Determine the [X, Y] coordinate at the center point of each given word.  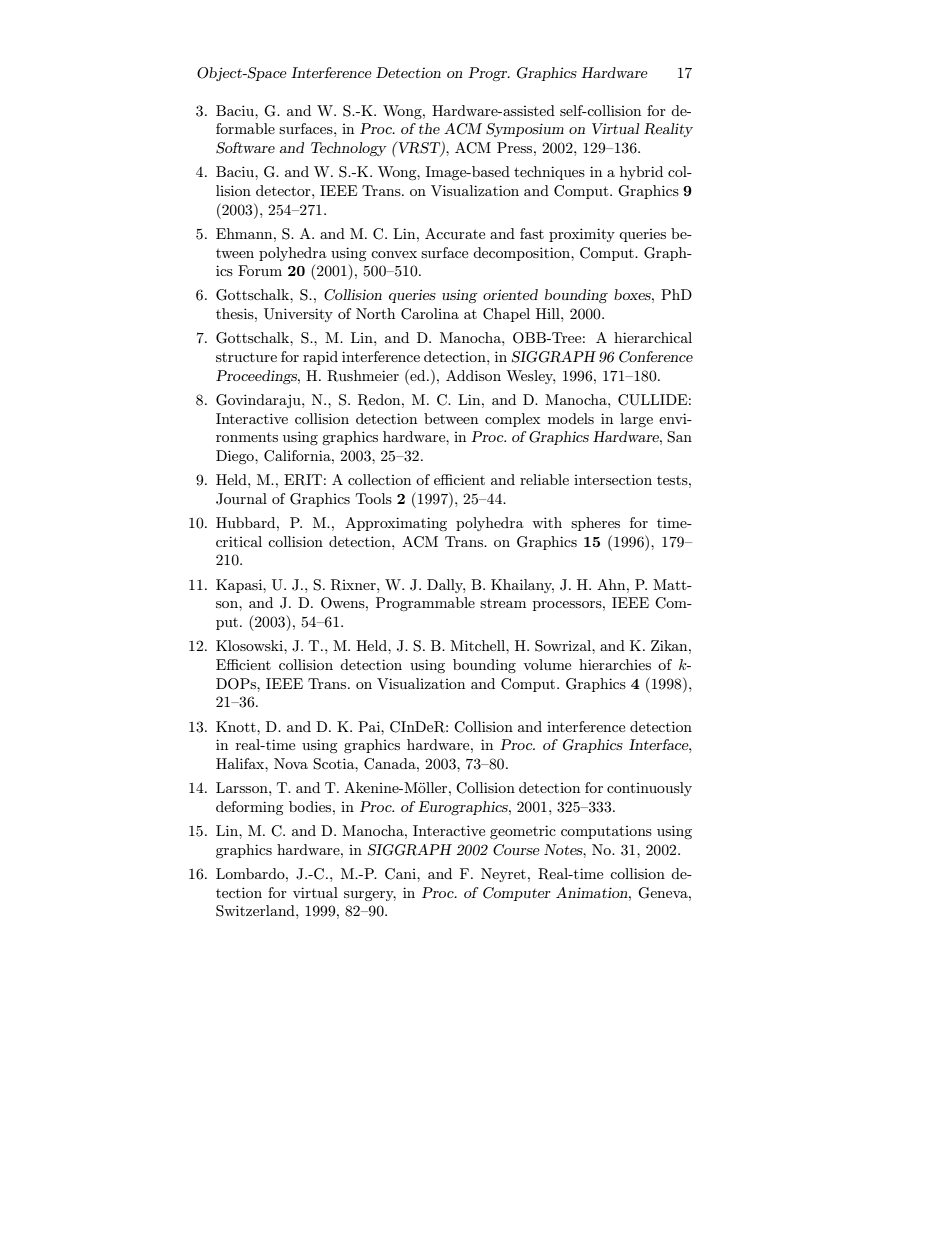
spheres [595, 524]
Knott [237, 726]
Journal [241, 499]
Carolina [430, 314]
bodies [311, 806]
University [298, 315]
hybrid [641, 173]
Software [245, 148]
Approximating [396, 524]
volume [547, 664]
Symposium [525, 130]
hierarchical [653, 337]
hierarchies [615, 664]
